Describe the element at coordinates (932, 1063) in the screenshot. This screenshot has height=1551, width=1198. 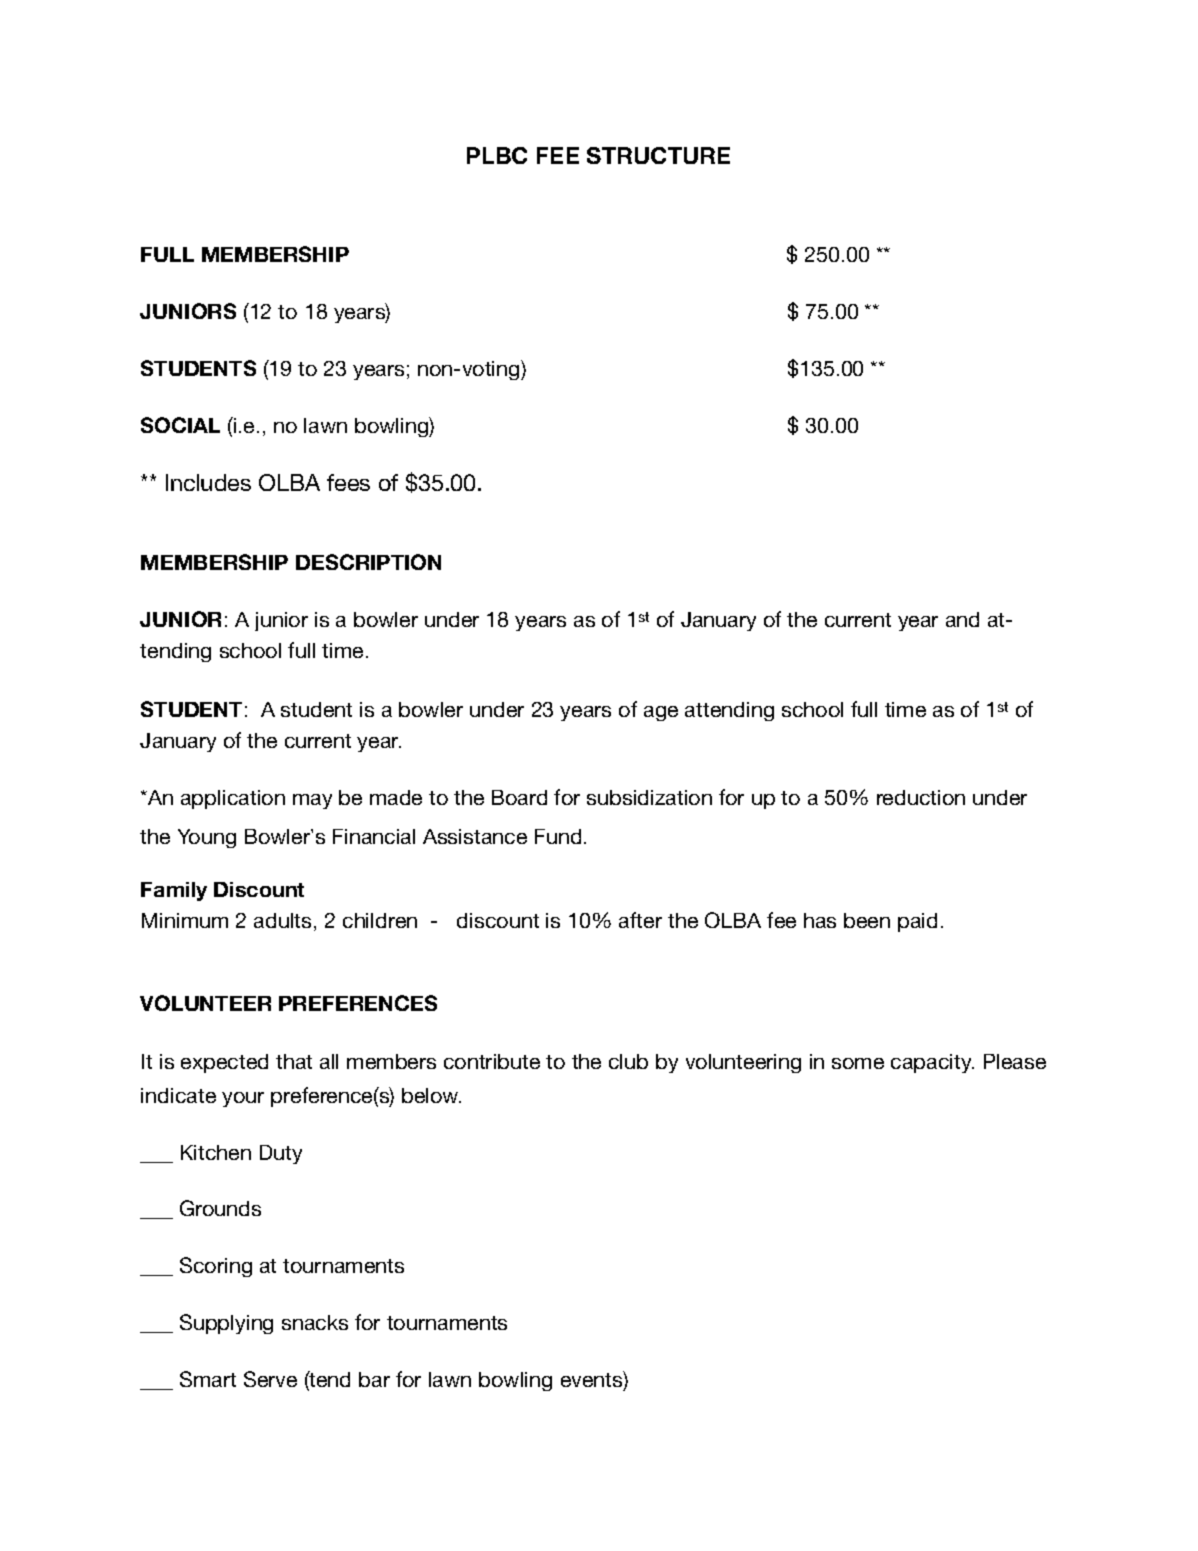
I see `capacity` at that location.
